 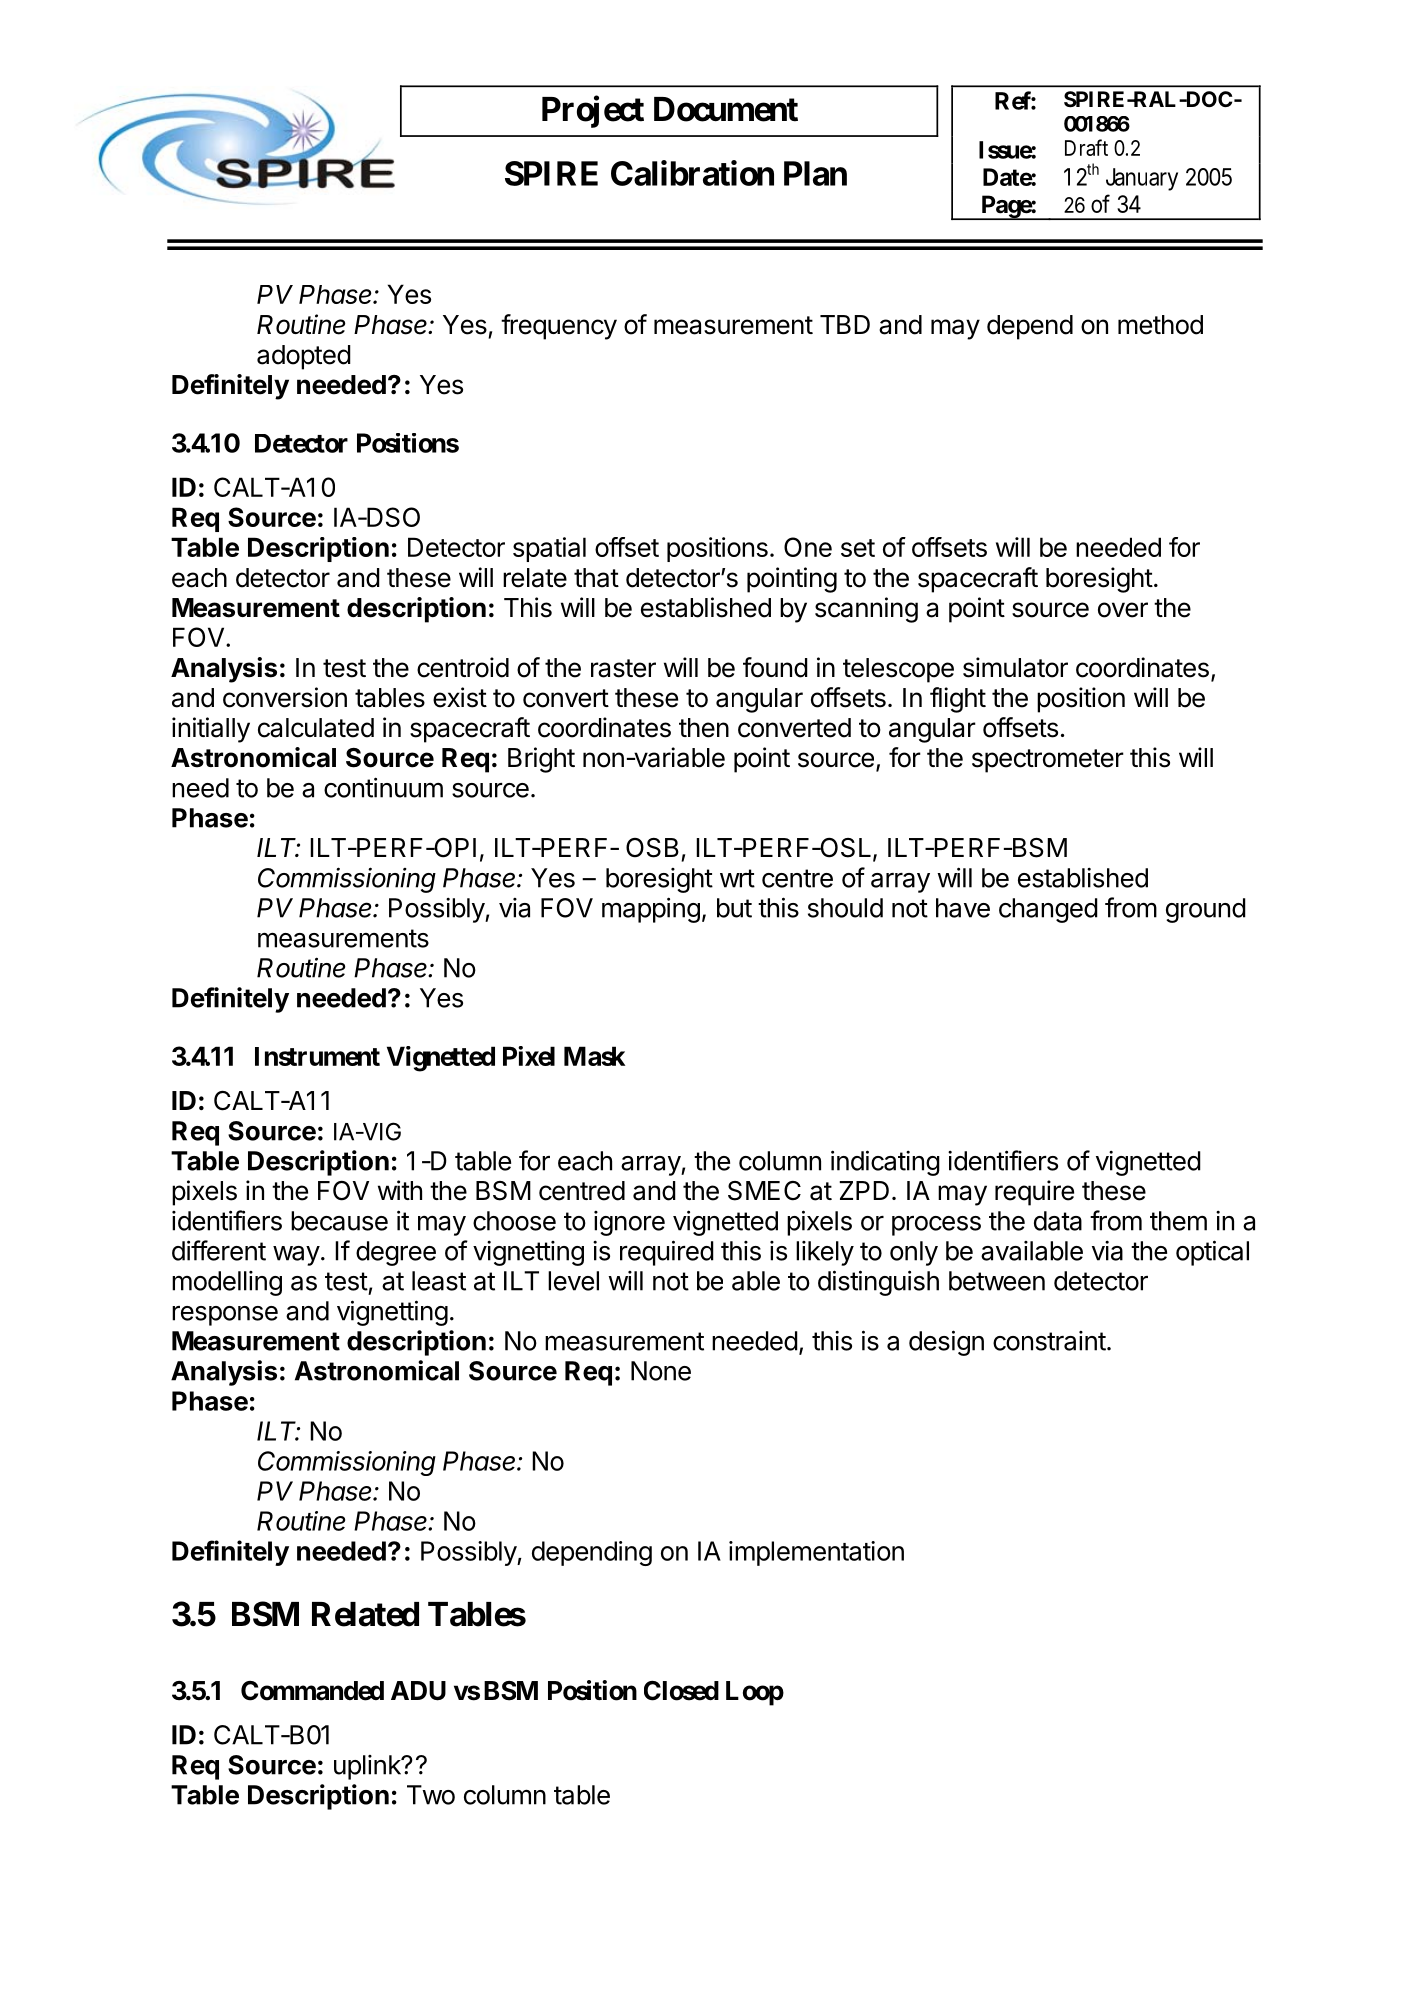 I want to click on Loop, so click(x=755, y=1693).
